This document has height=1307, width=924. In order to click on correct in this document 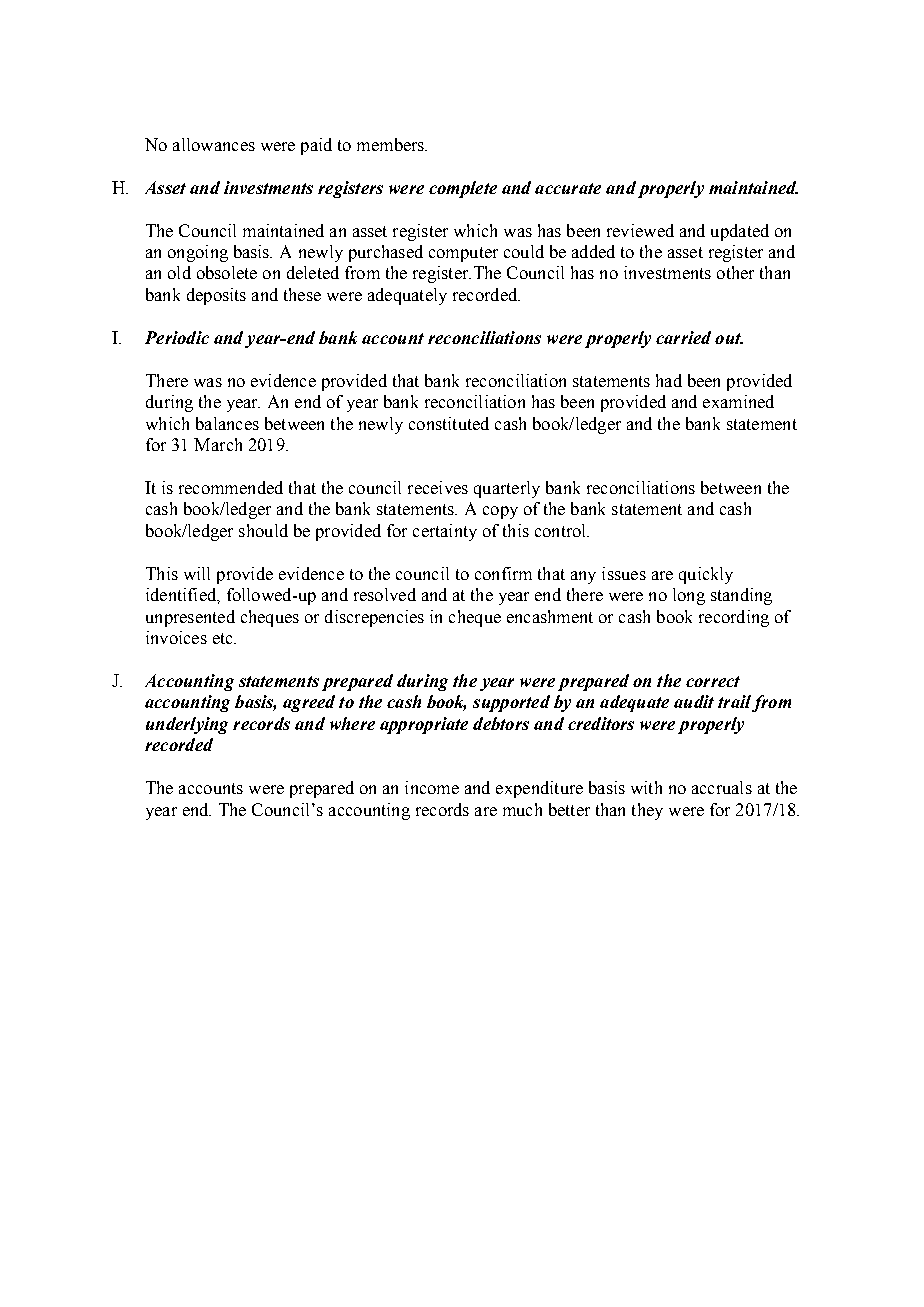, I will do `click(713, 681)`.
